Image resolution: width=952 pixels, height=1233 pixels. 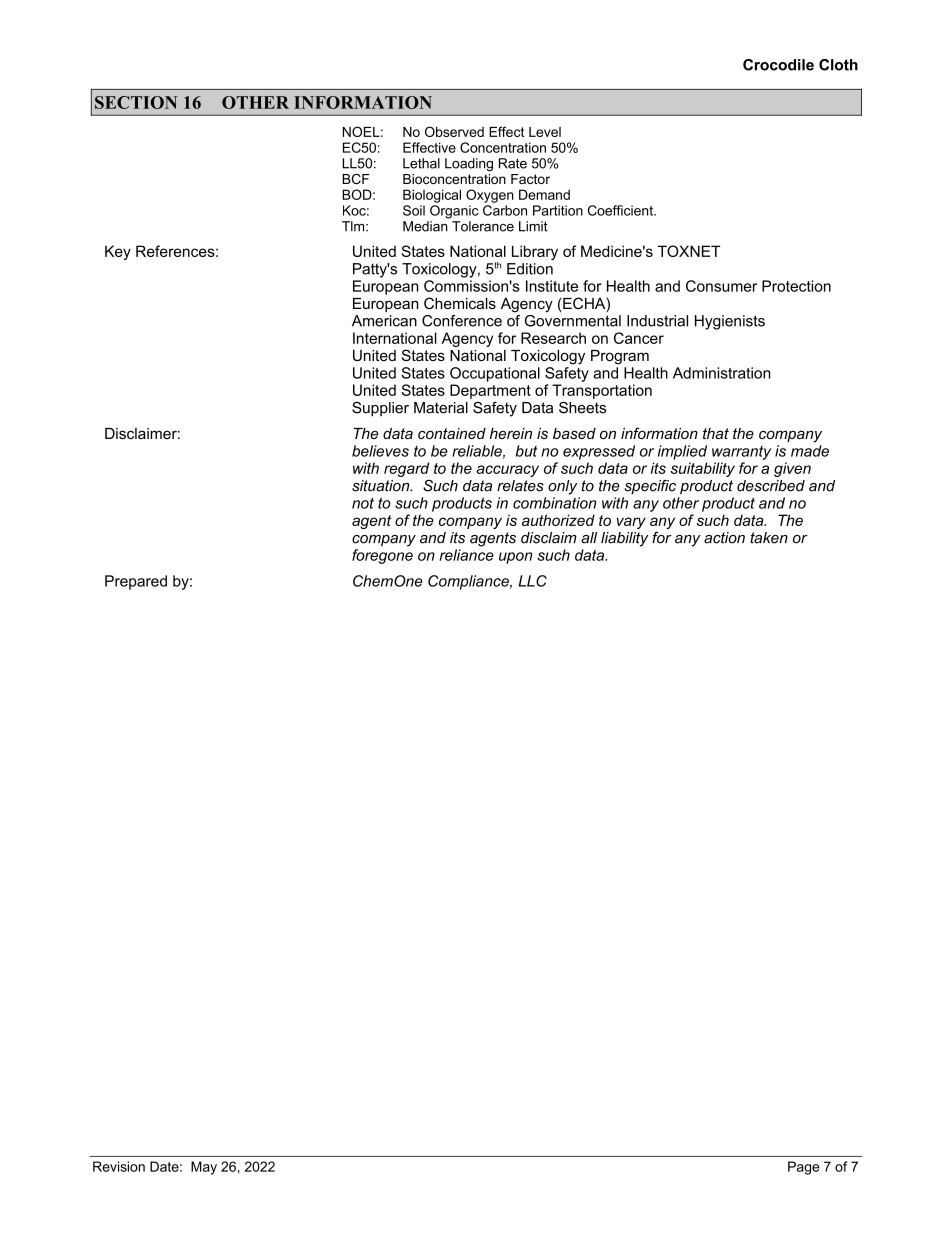 I want to click on Revision, so click(x=119, y=1166).
